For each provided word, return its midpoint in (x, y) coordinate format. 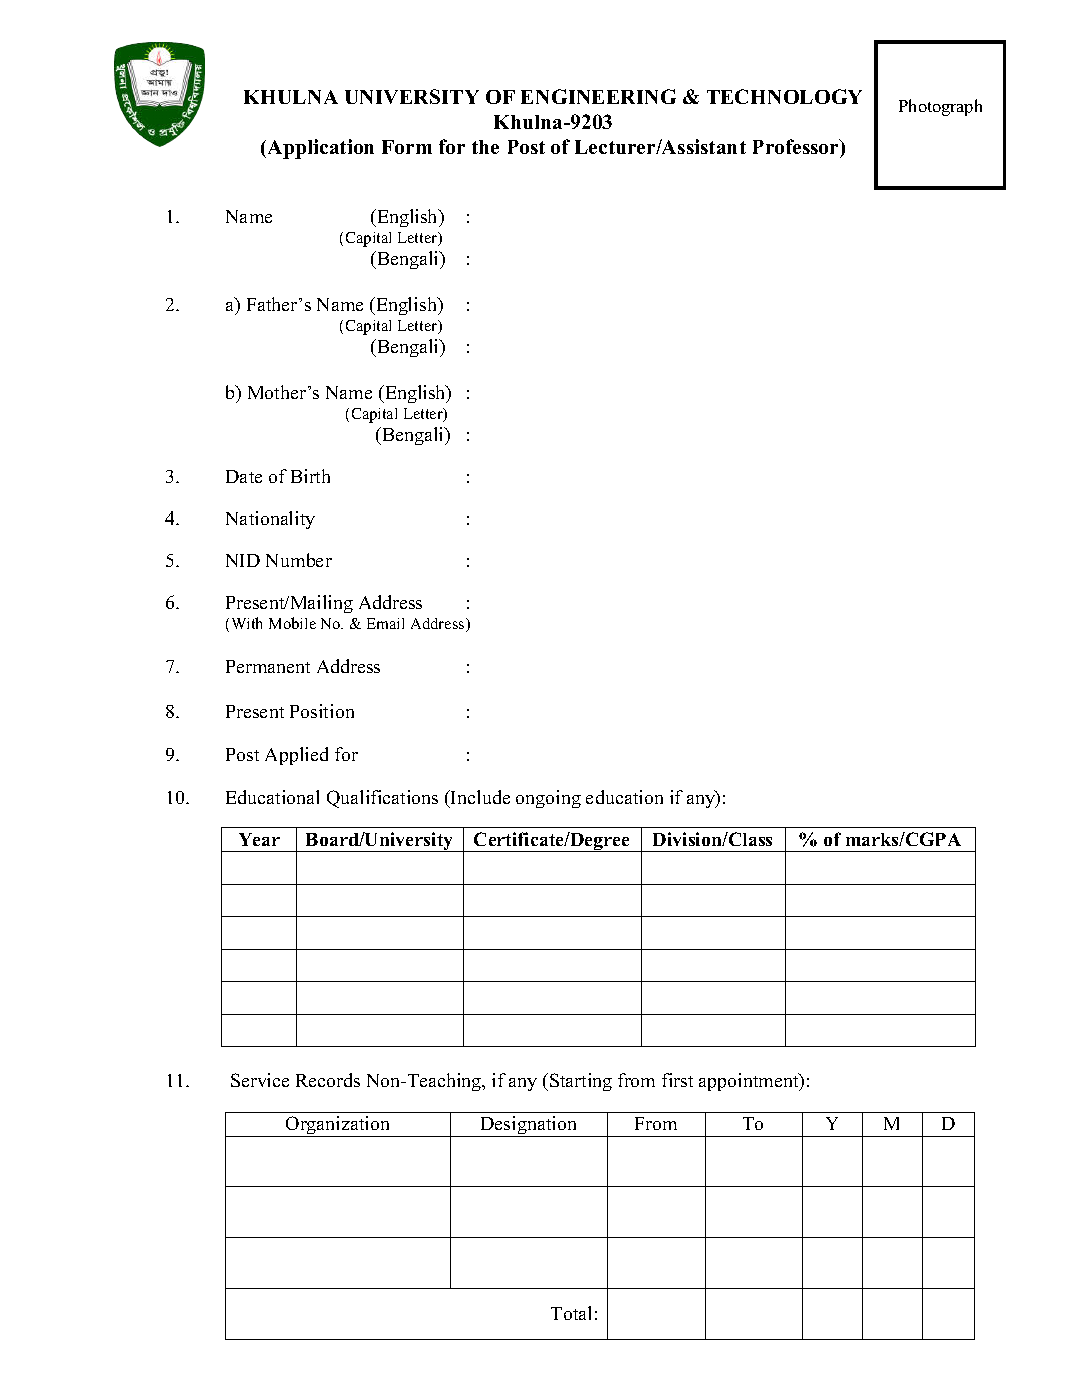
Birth (310, 476)
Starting (581, 1082)
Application (319, 149)
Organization (338, 1126)
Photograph (940, 107)
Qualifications (382, 799)
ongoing (548, 799)
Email (385, 623)
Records (328, 1080)
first (677, 1080)
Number (299, 560)
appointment (750, 1082)
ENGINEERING (598, 96)
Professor (797, 148)
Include (479, 799)
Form (407, 147)
